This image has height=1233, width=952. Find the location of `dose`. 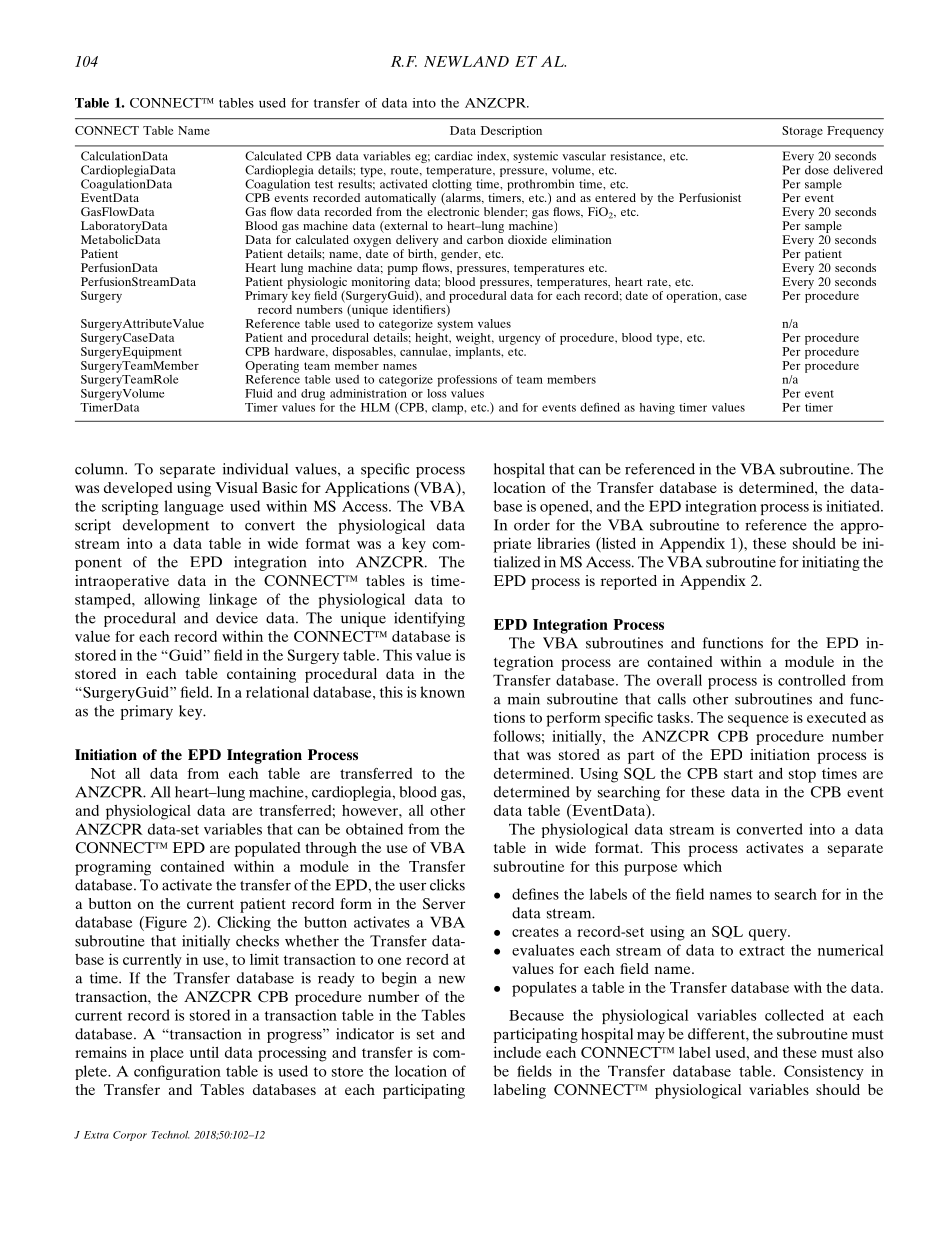

dose is located at coordinates (817, 170).
